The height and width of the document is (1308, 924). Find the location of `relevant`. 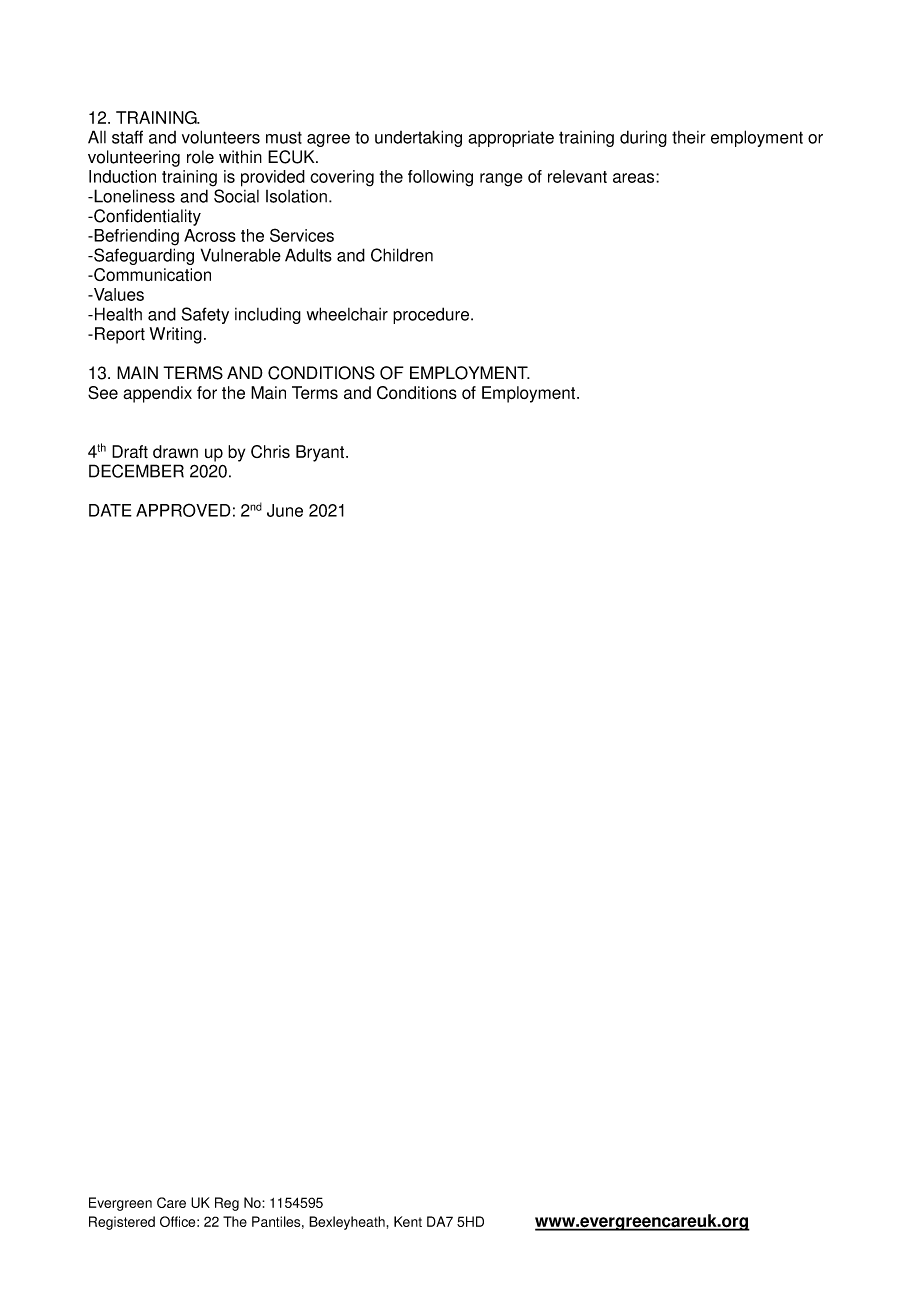

relevant is located at coordinates (577, 176).
